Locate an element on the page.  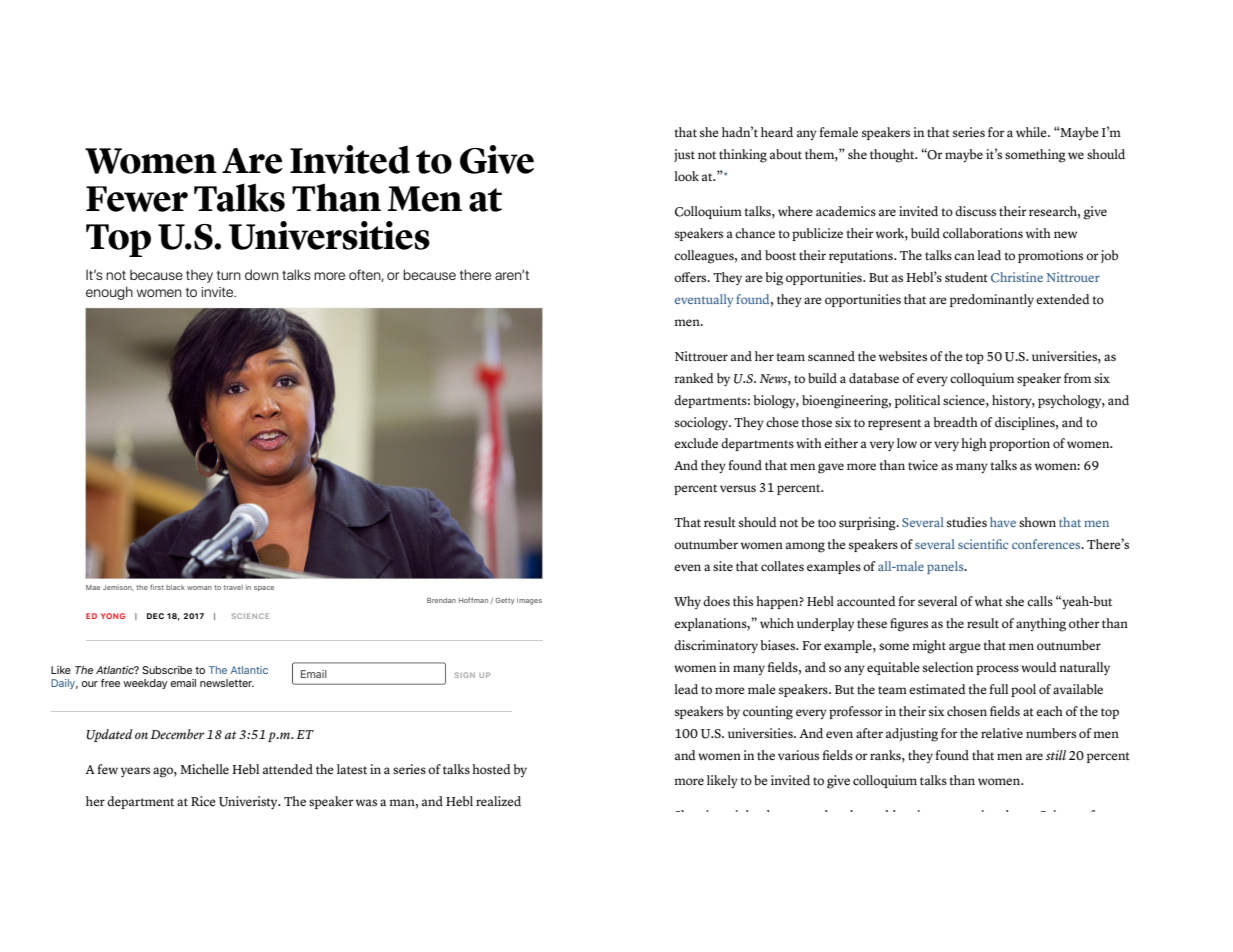
enough is located at coordinates (109, 293).
